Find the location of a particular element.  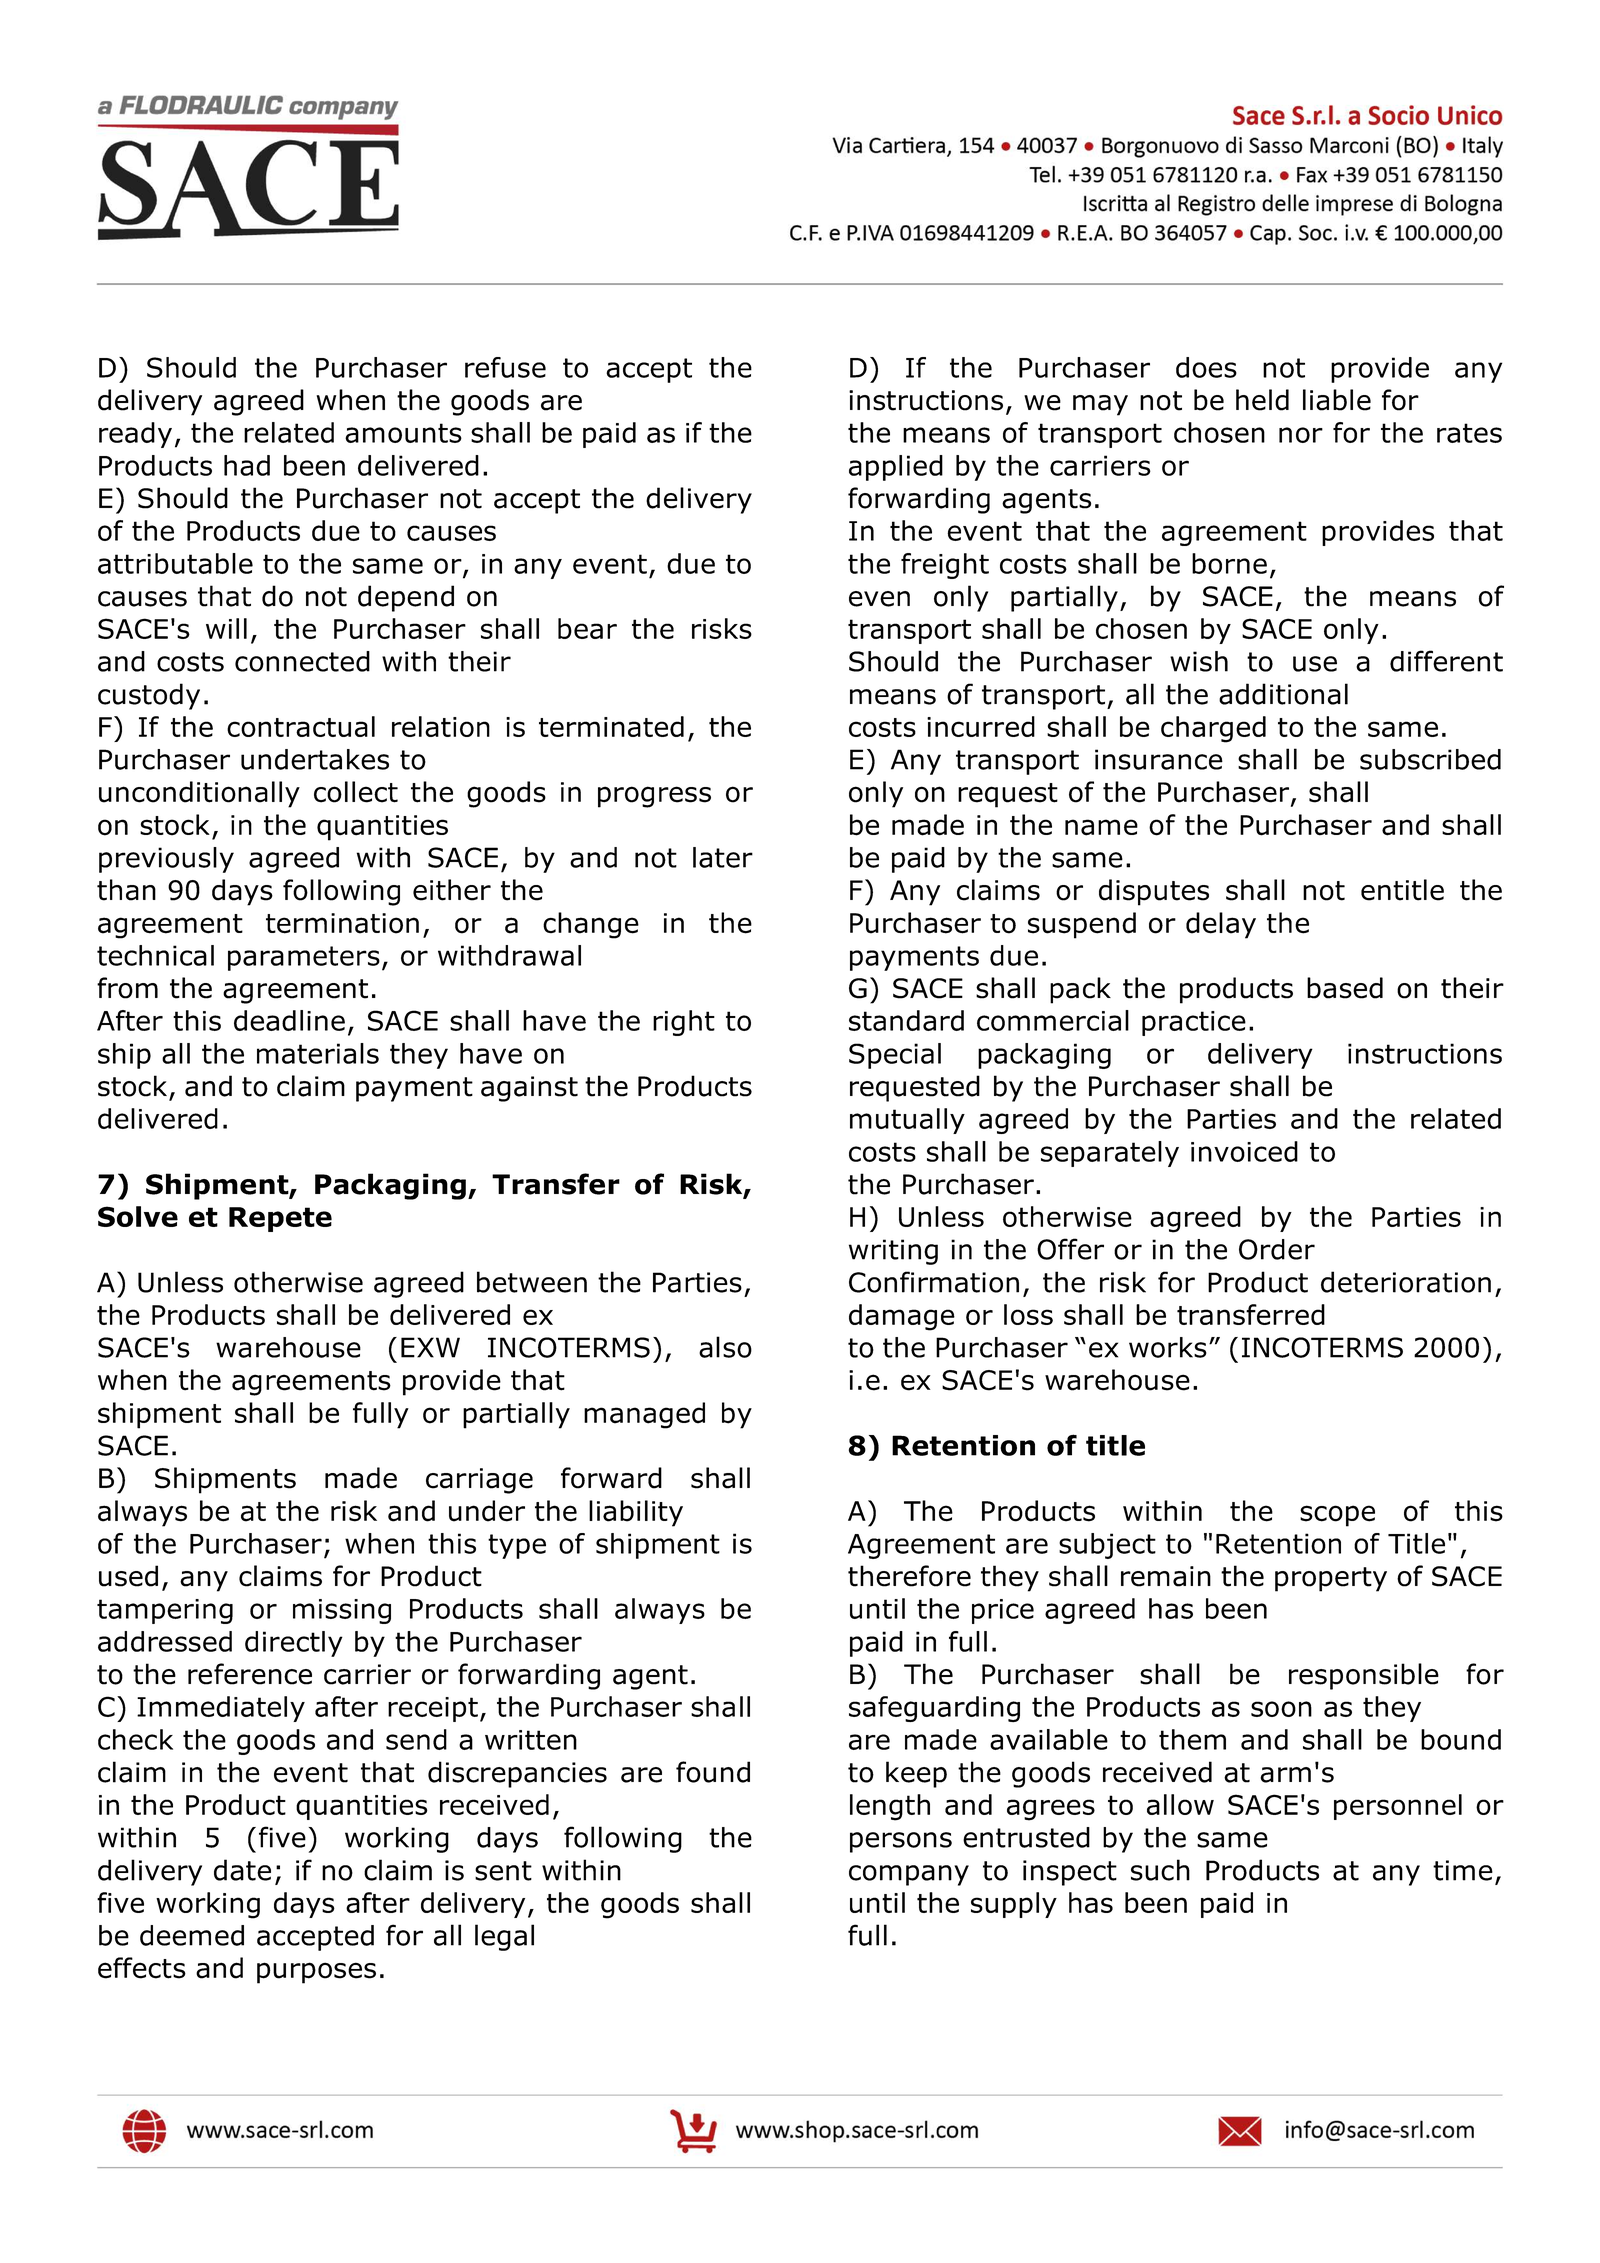

therefore is located at coordinates (909, 1576).
